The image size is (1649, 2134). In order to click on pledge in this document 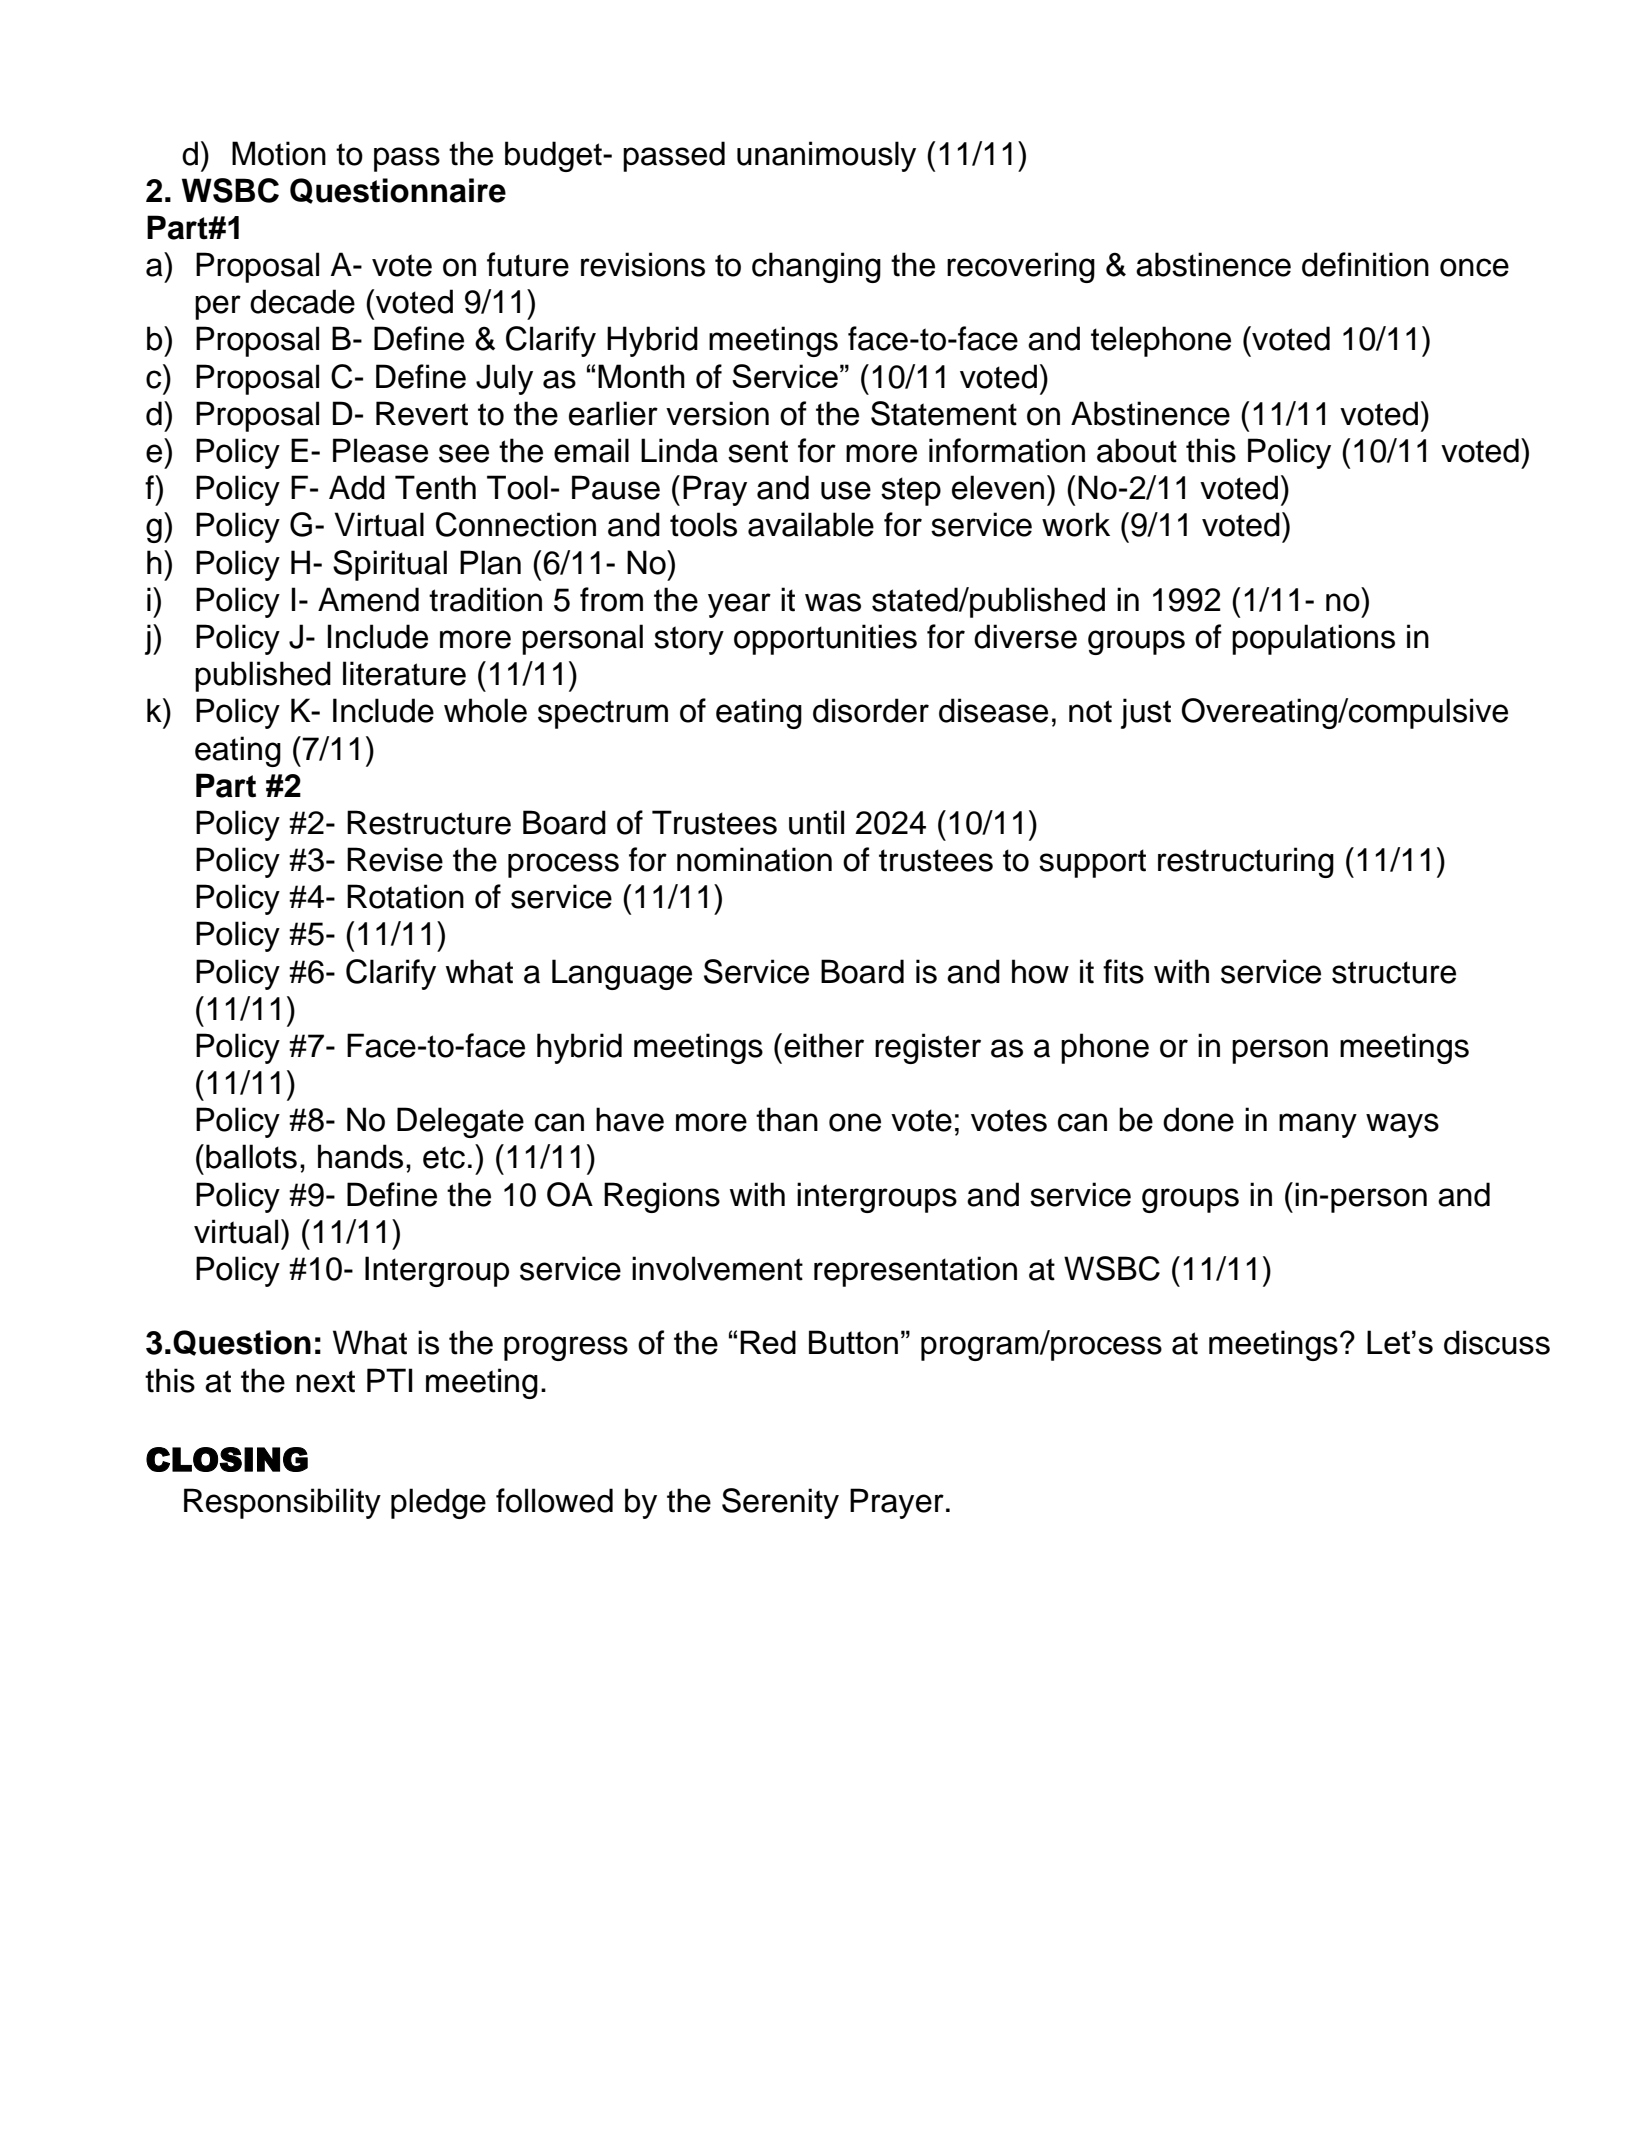, I will do `click(438, 1503)`.
